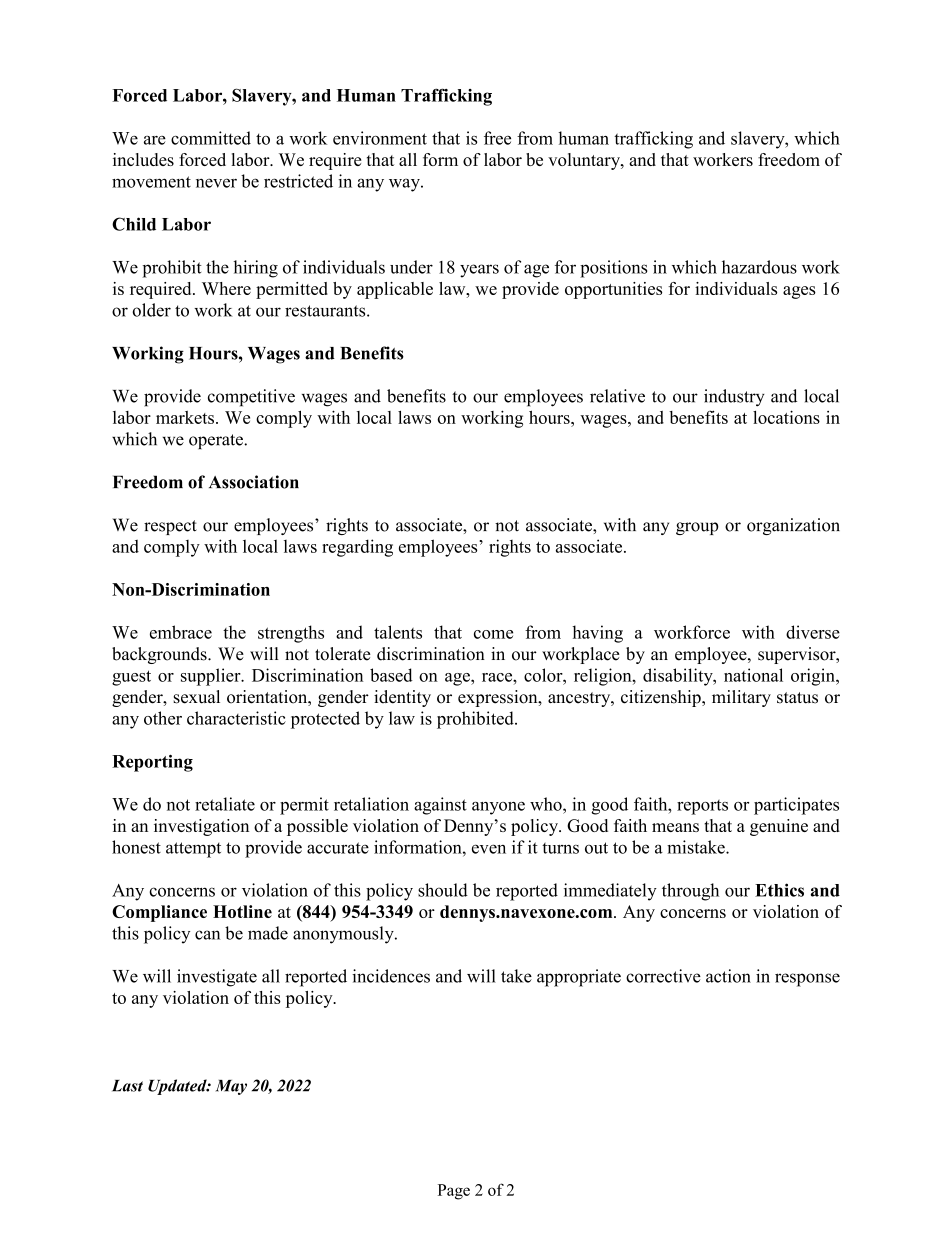 This page has height=1233, width=952. I want to click on environment, so click(380, 138).
